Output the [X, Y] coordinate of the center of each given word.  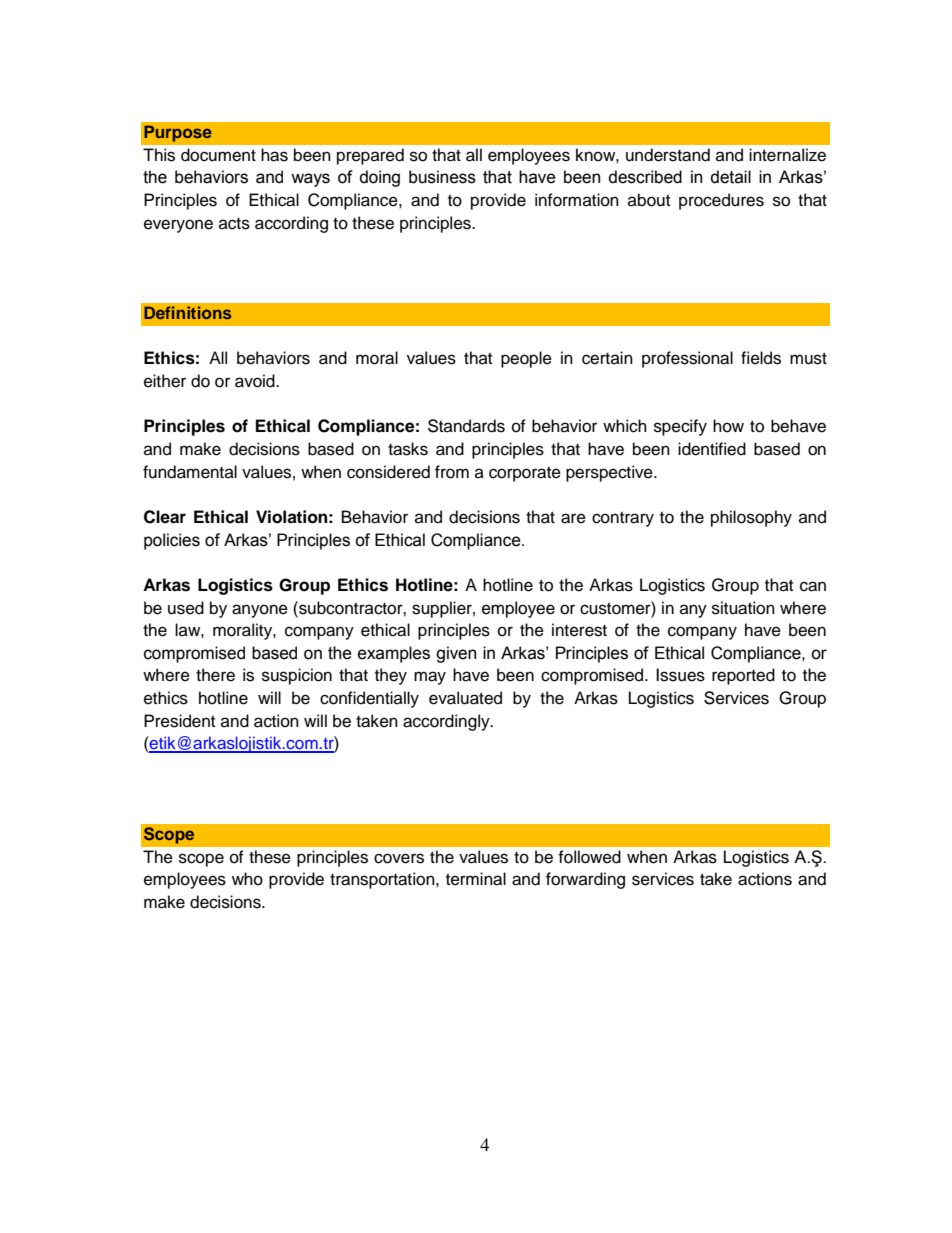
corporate [525, 474]
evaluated [465, 698]
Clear [165, 517]
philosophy [751, 518]
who [247, 879]
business [442, 177]
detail [731, 177]
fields [761, 358]
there [215, 675]
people [526, 359]
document [218, 155]
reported [743, 676]
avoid [256, 381]
